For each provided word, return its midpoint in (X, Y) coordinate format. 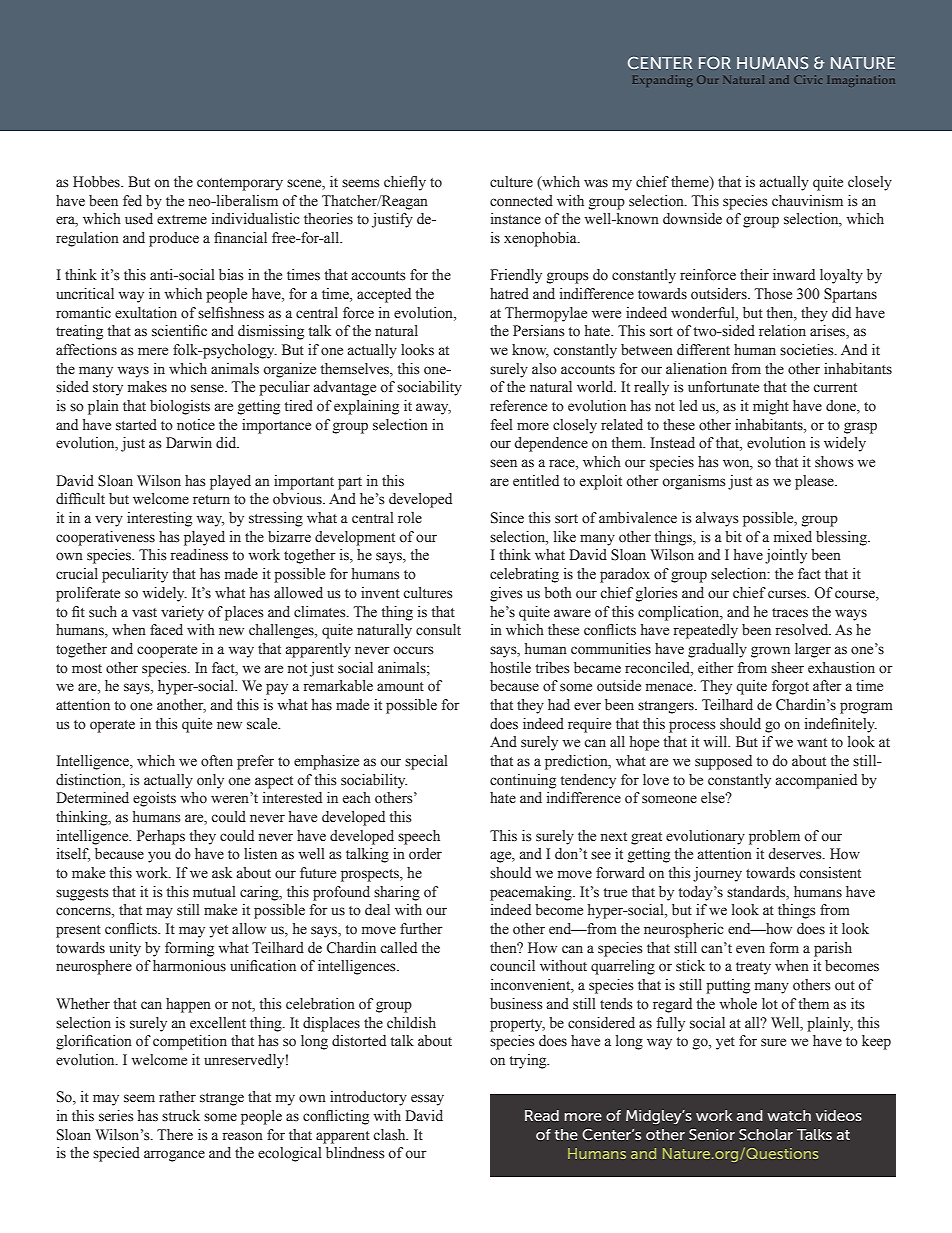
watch (789, 1115)
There (175, 1134)
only (210, 781)
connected (521, 201)
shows (834, 462)
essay (427, 1100)
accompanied (816, 781)
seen (503, 463)
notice (196, 425)
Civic (808, 79)
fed (132, 201)
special (426, 762)
